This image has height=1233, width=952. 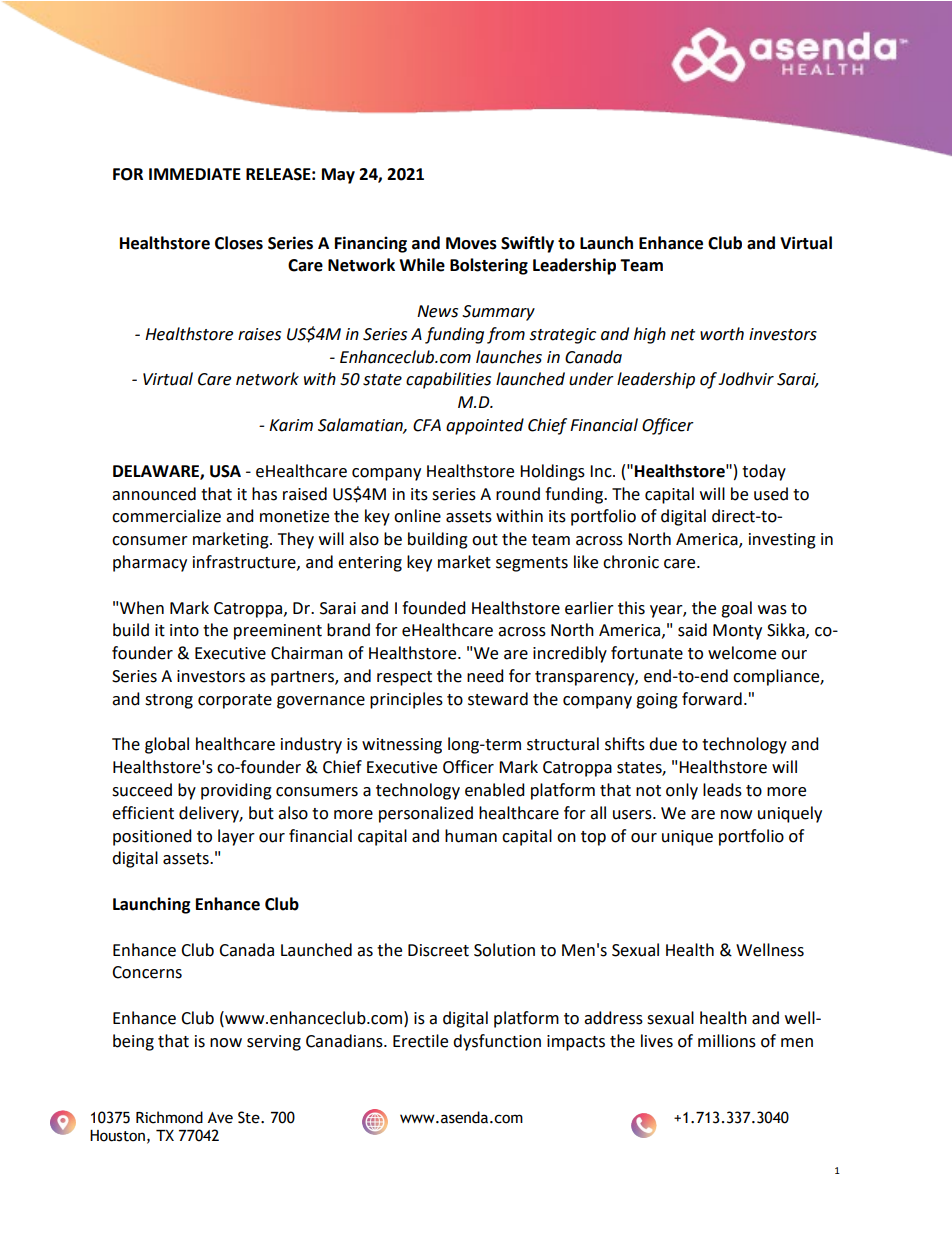 What do you see at coordinates (220, 1118) in the image?
I see `Ave` at bounding box center [220, 1118].
